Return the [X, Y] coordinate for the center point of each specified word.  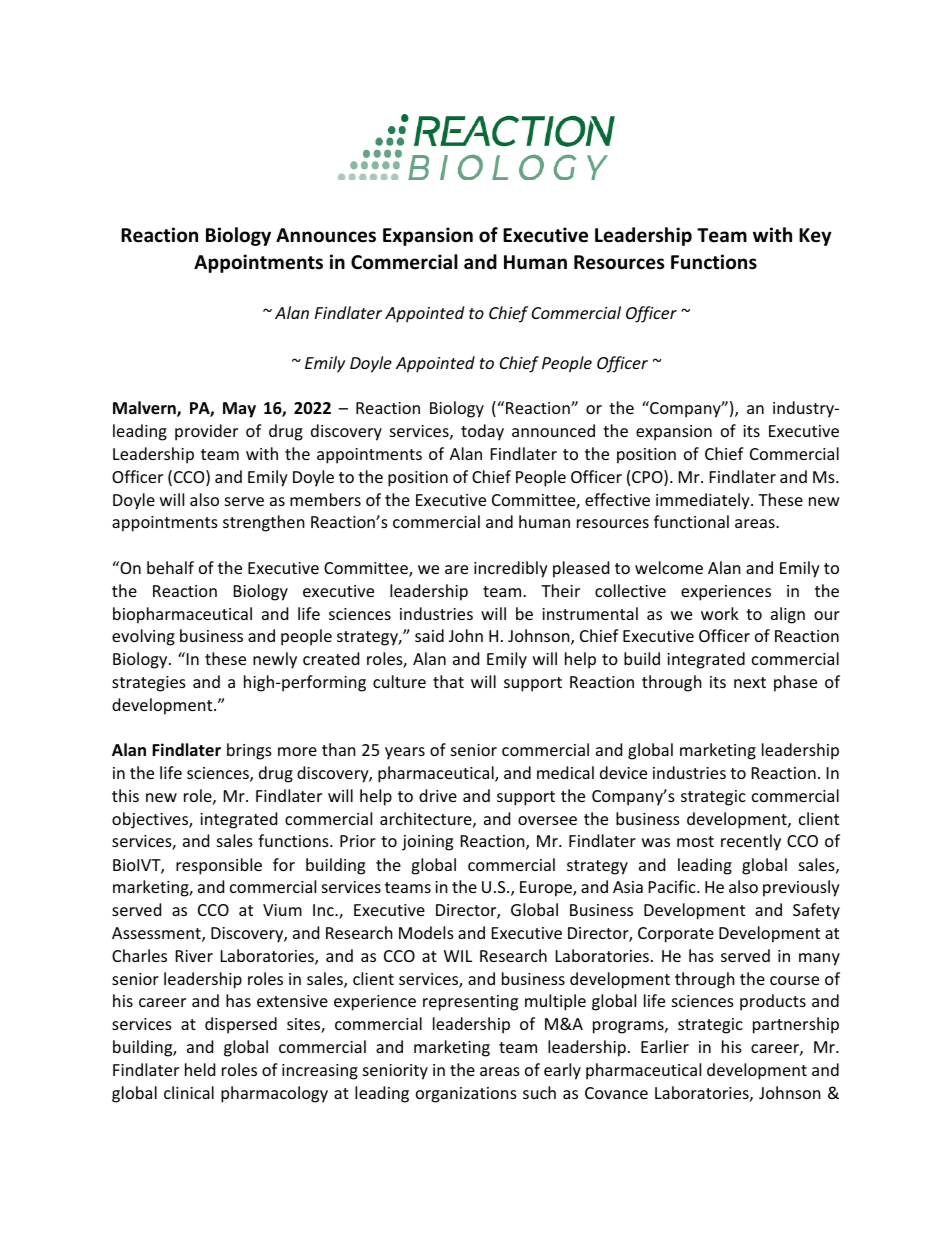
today [482, 432]
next [750, 682]
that [448, 681]
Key [815, 237]
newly [275, 660]
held [200, 1069]
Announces [326, 235]
